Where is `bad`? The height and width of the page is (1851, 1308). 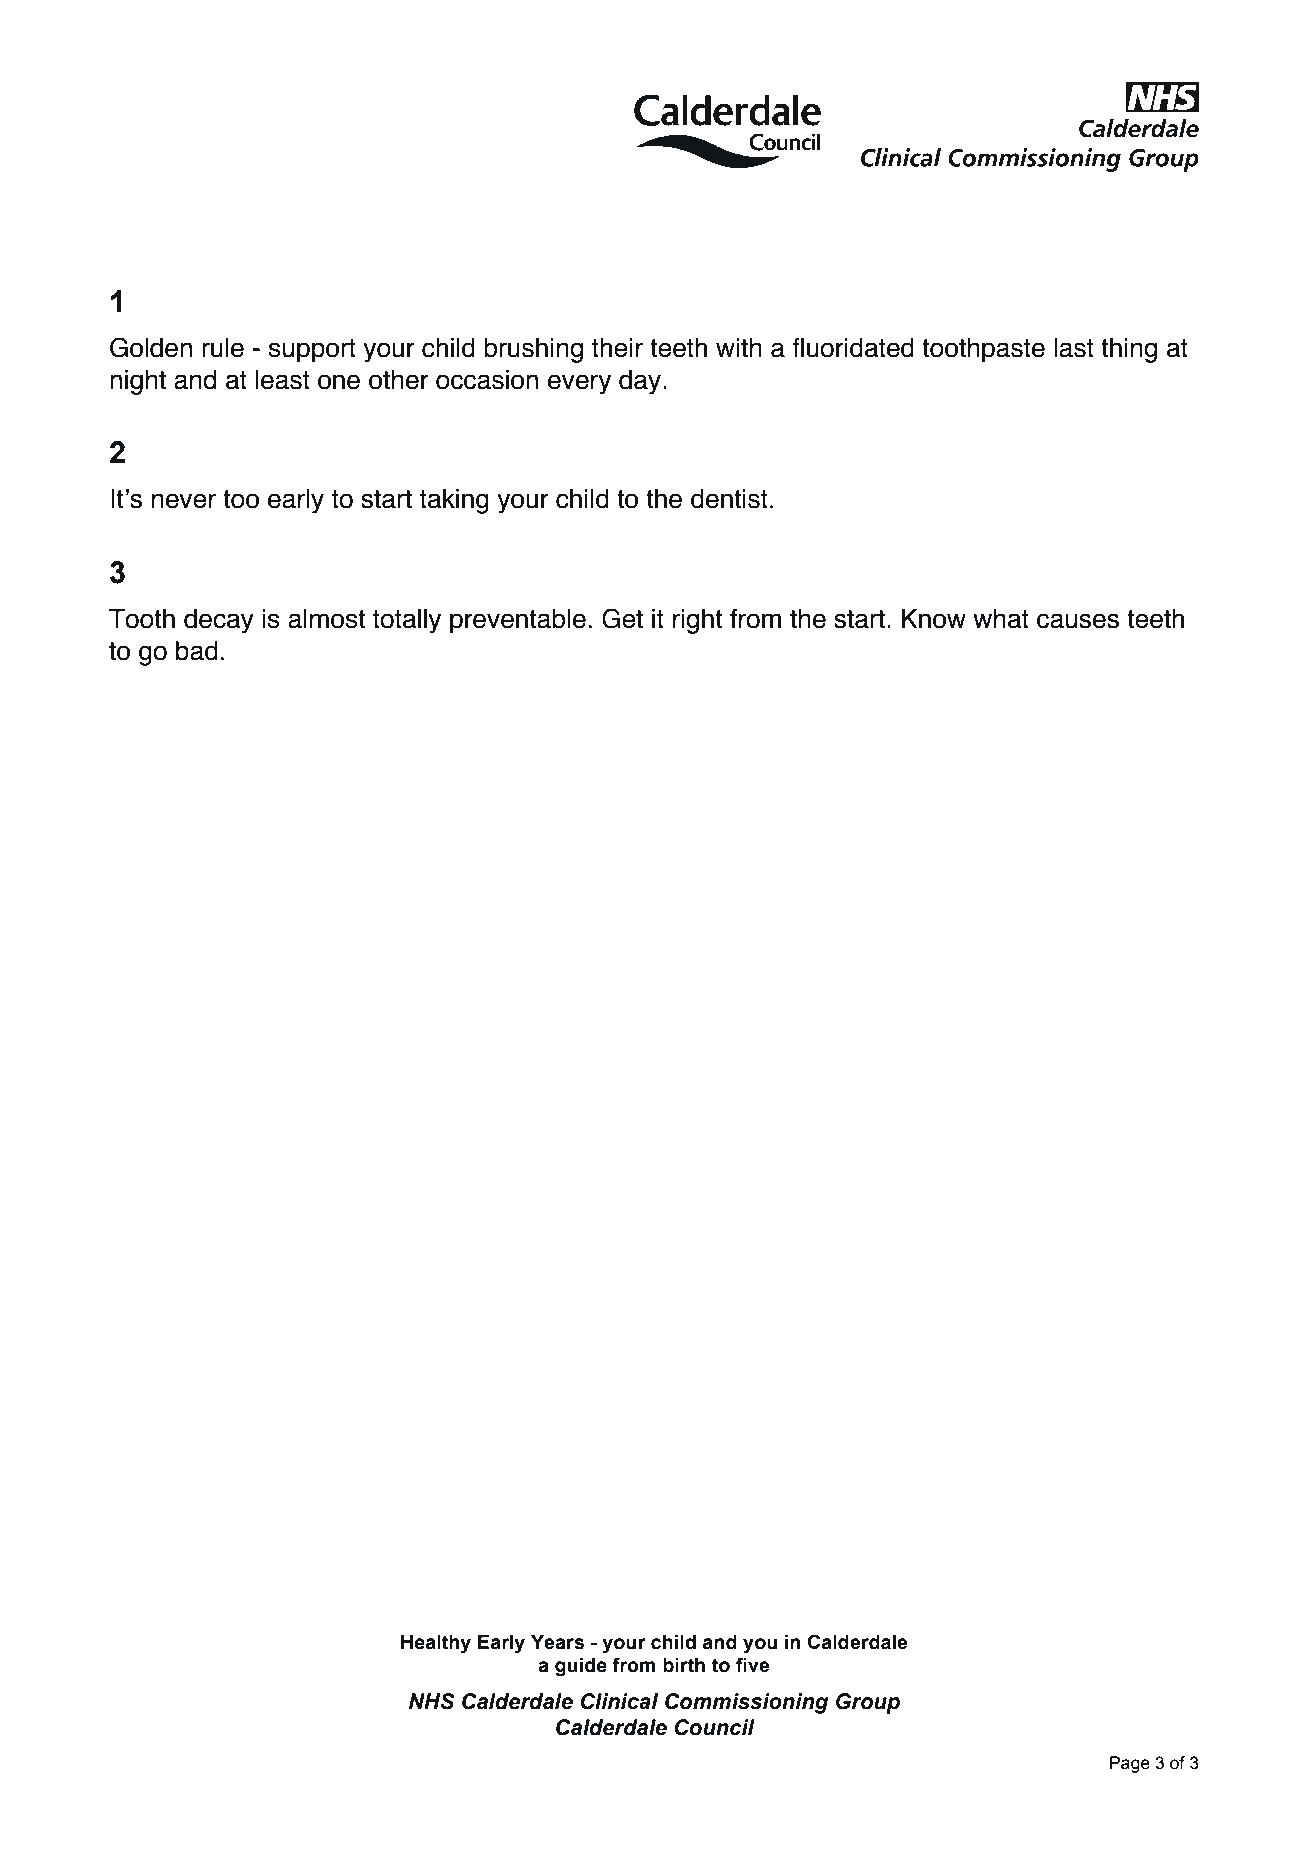 bad is located at coordinates (197, 651).
